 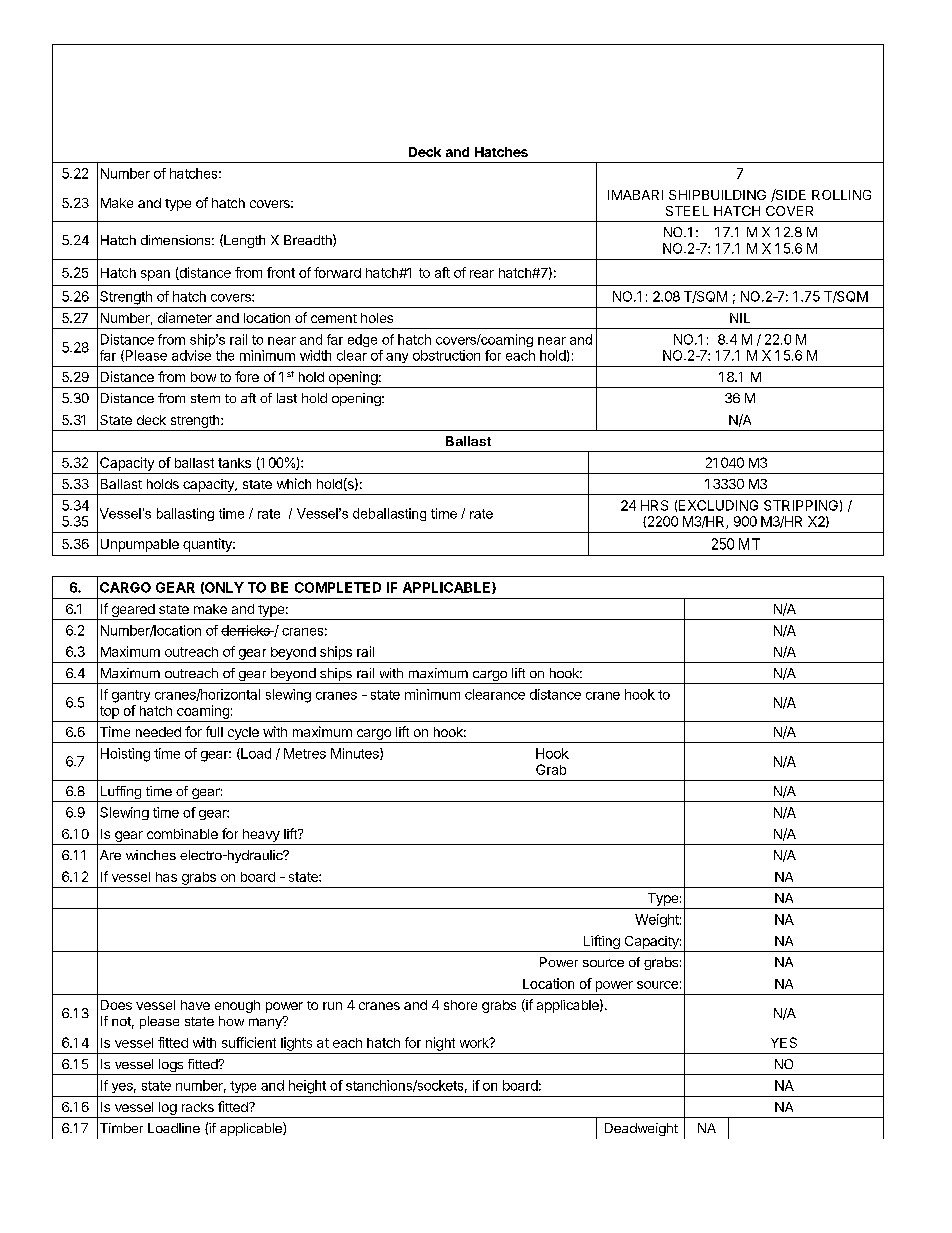 What do you see at coordinates (718, 505) in the document?
I see `EXCLUDING` at bounding box center [718, 505].
